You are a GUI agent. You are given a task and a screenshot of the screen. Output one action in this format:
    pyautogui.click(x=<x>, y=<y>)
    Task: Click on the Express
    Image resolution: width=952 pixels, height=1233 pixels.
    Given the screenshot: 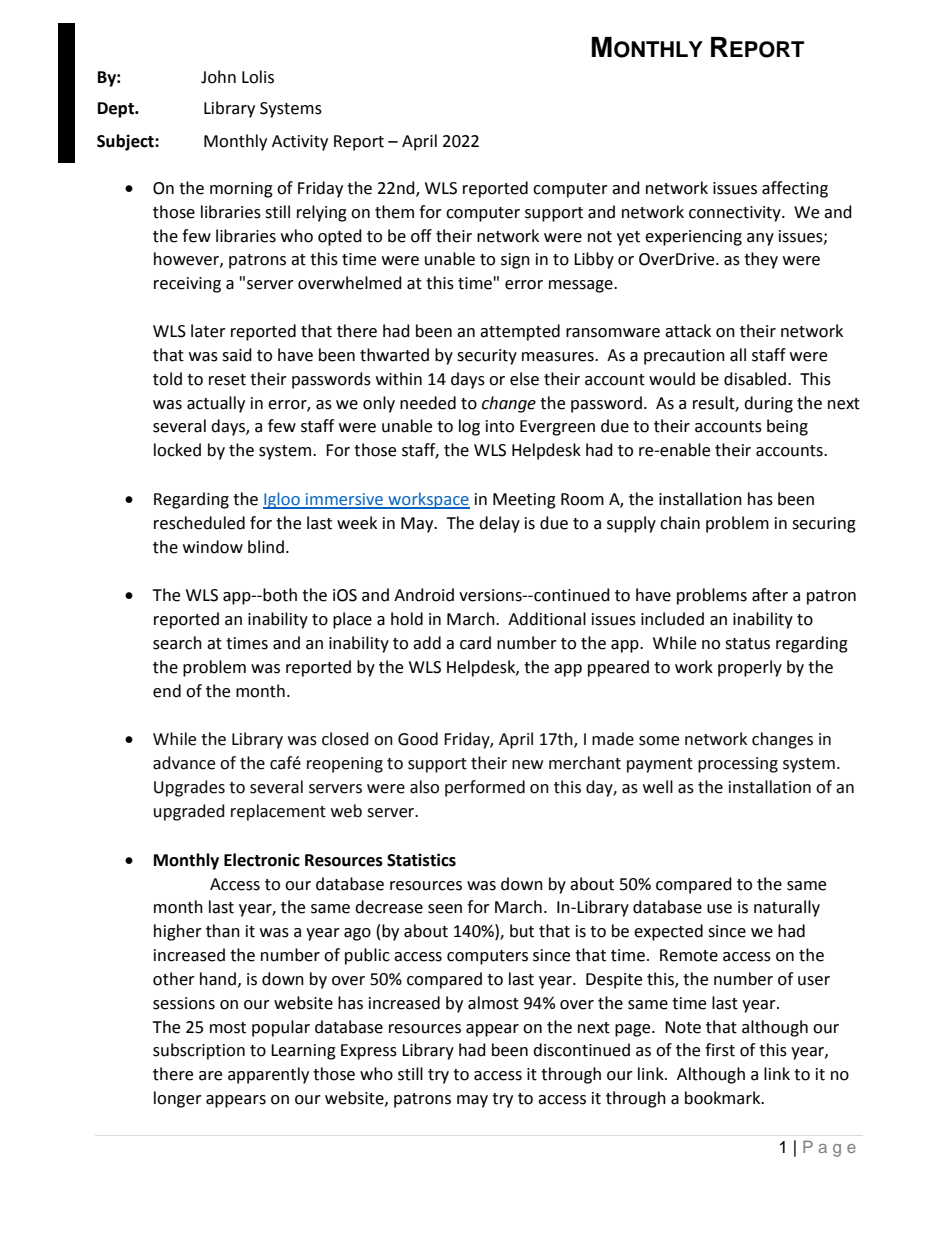 What is the action you would take?
    pyautogui.click(x=369, y=1052)
